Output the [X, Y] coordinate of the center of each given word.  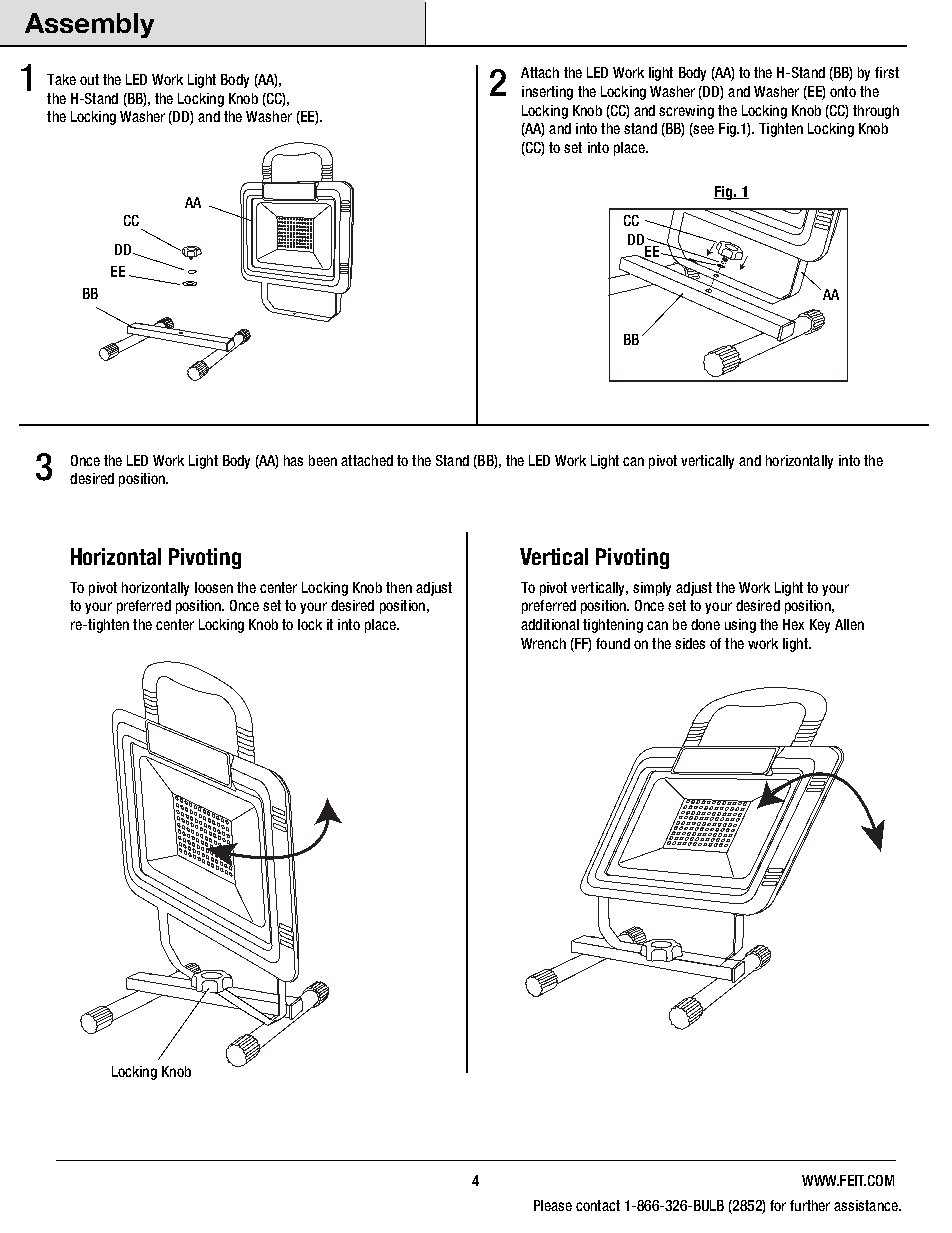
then [399, 587]
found [613, 643]
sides [690, 643]
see [703, 130]
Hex [793, 624]
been [323, 460]
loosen [214, 587]
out [89, 79]
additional [550, 624]
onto [843, 91]
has [293, 460]
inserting [547, 93]
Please [553, 1205]
